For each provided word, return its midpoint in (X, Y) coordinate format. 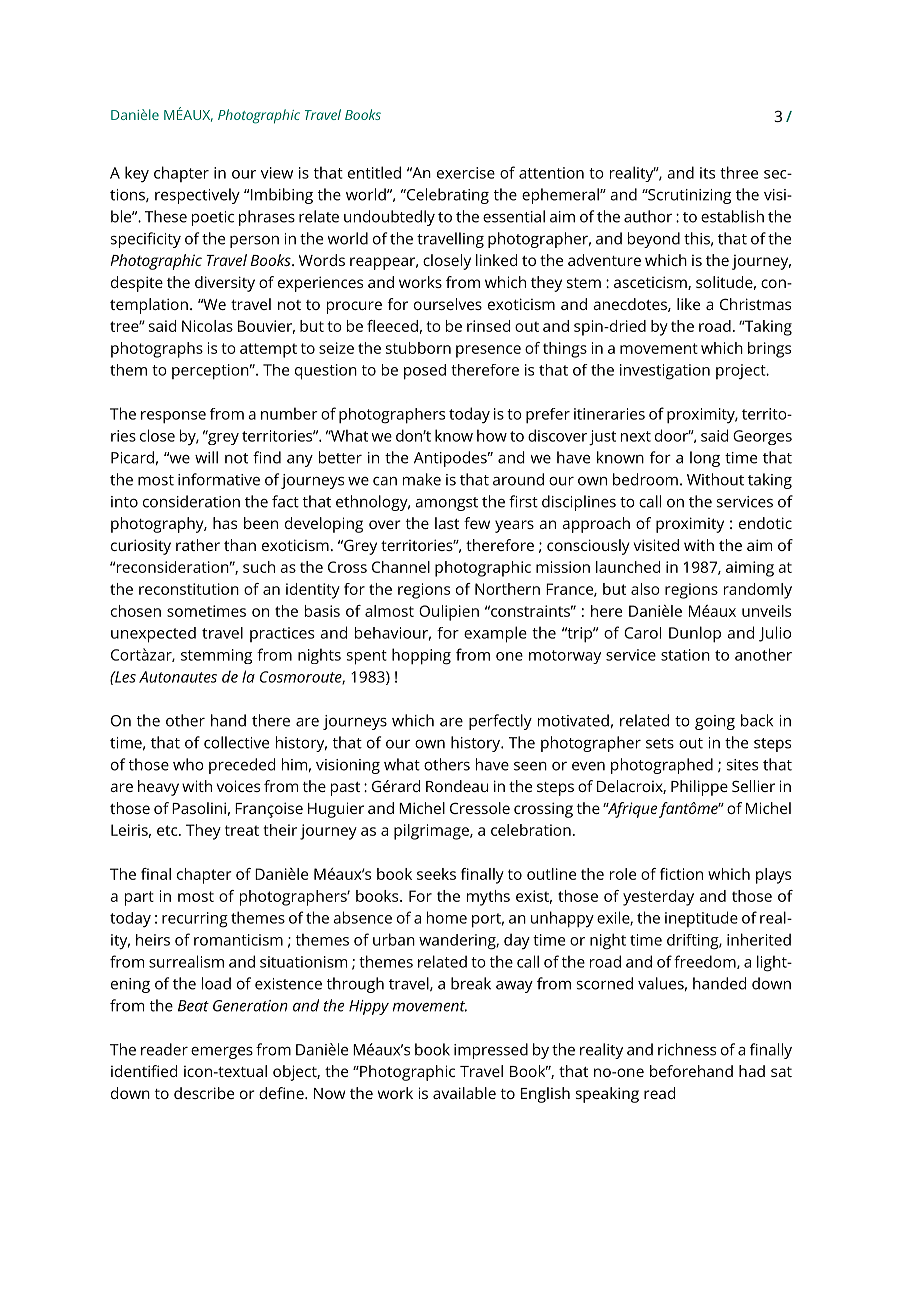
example (495, 634)
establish (732, 216)
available (464, 1093)
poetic (213, 218)
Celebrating (447, 196)
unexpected (153, 635)
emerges (222, 1053)
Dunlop (695, 634)
